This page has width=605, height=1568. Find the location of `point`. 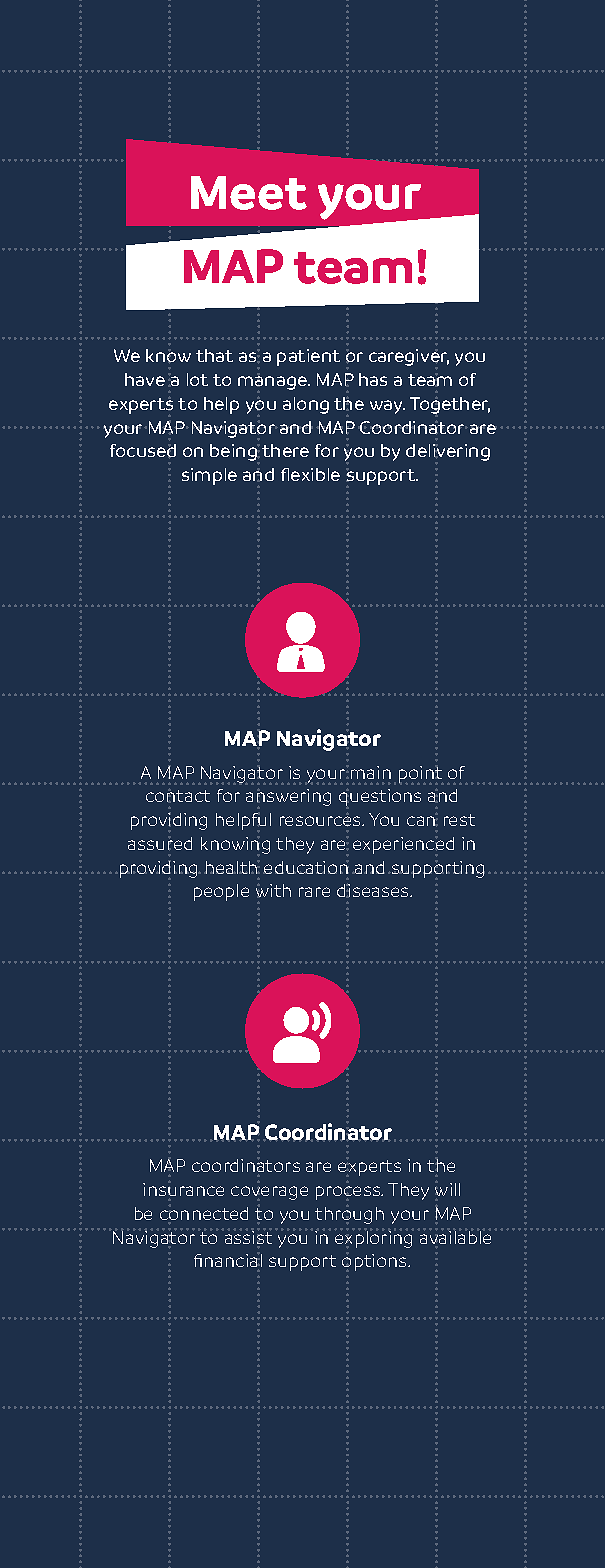

point is located at coordinates (421, 775).
